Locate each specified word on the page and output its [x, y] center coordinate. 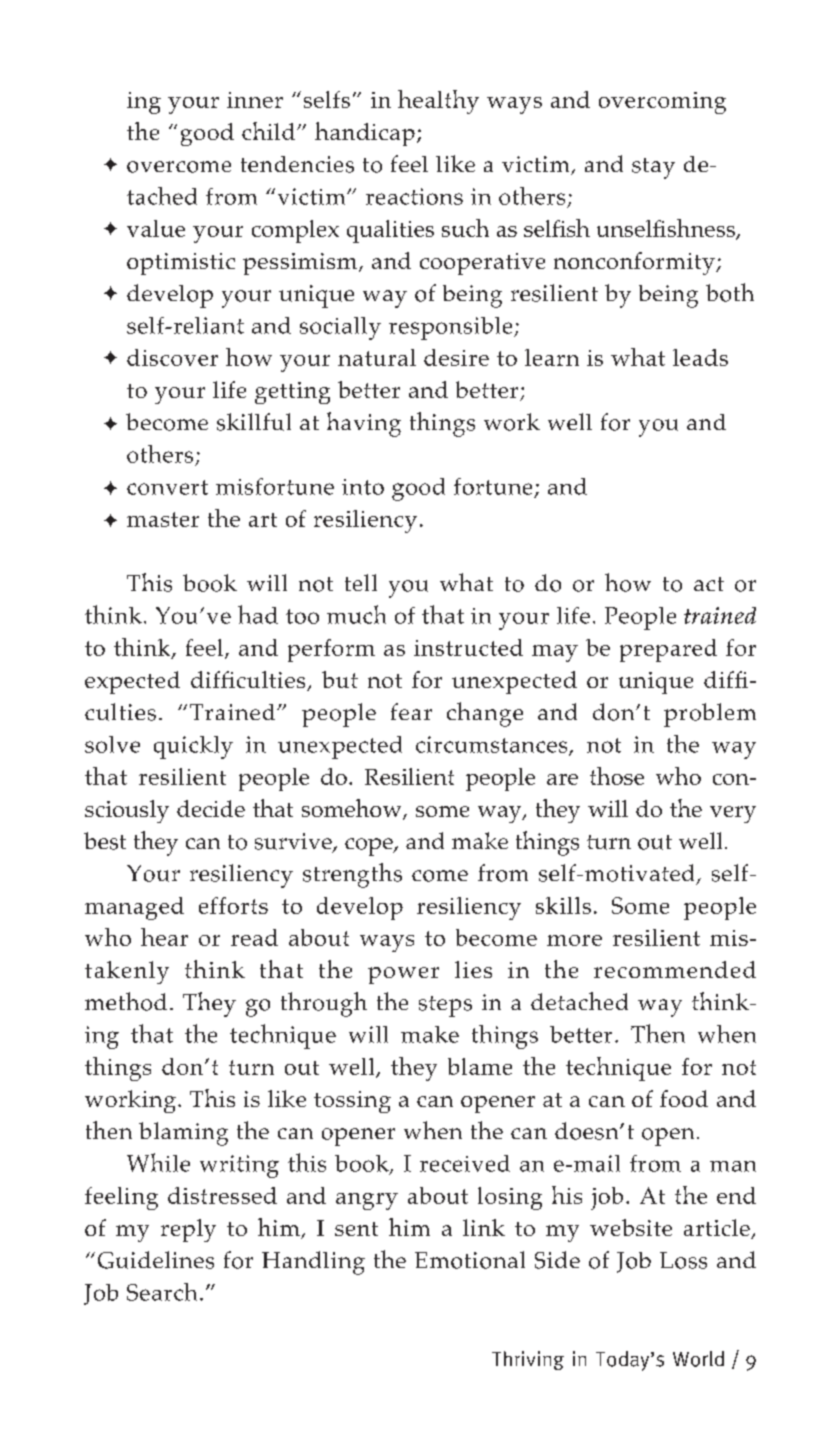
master [163, 519]
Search [162, 1292]
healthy [438, 102]
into [363, 487]
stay [653, 168]
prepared [668, 650]
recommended [675, 969]
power [403, 975]
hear [164, 937]
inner [255, 100]
